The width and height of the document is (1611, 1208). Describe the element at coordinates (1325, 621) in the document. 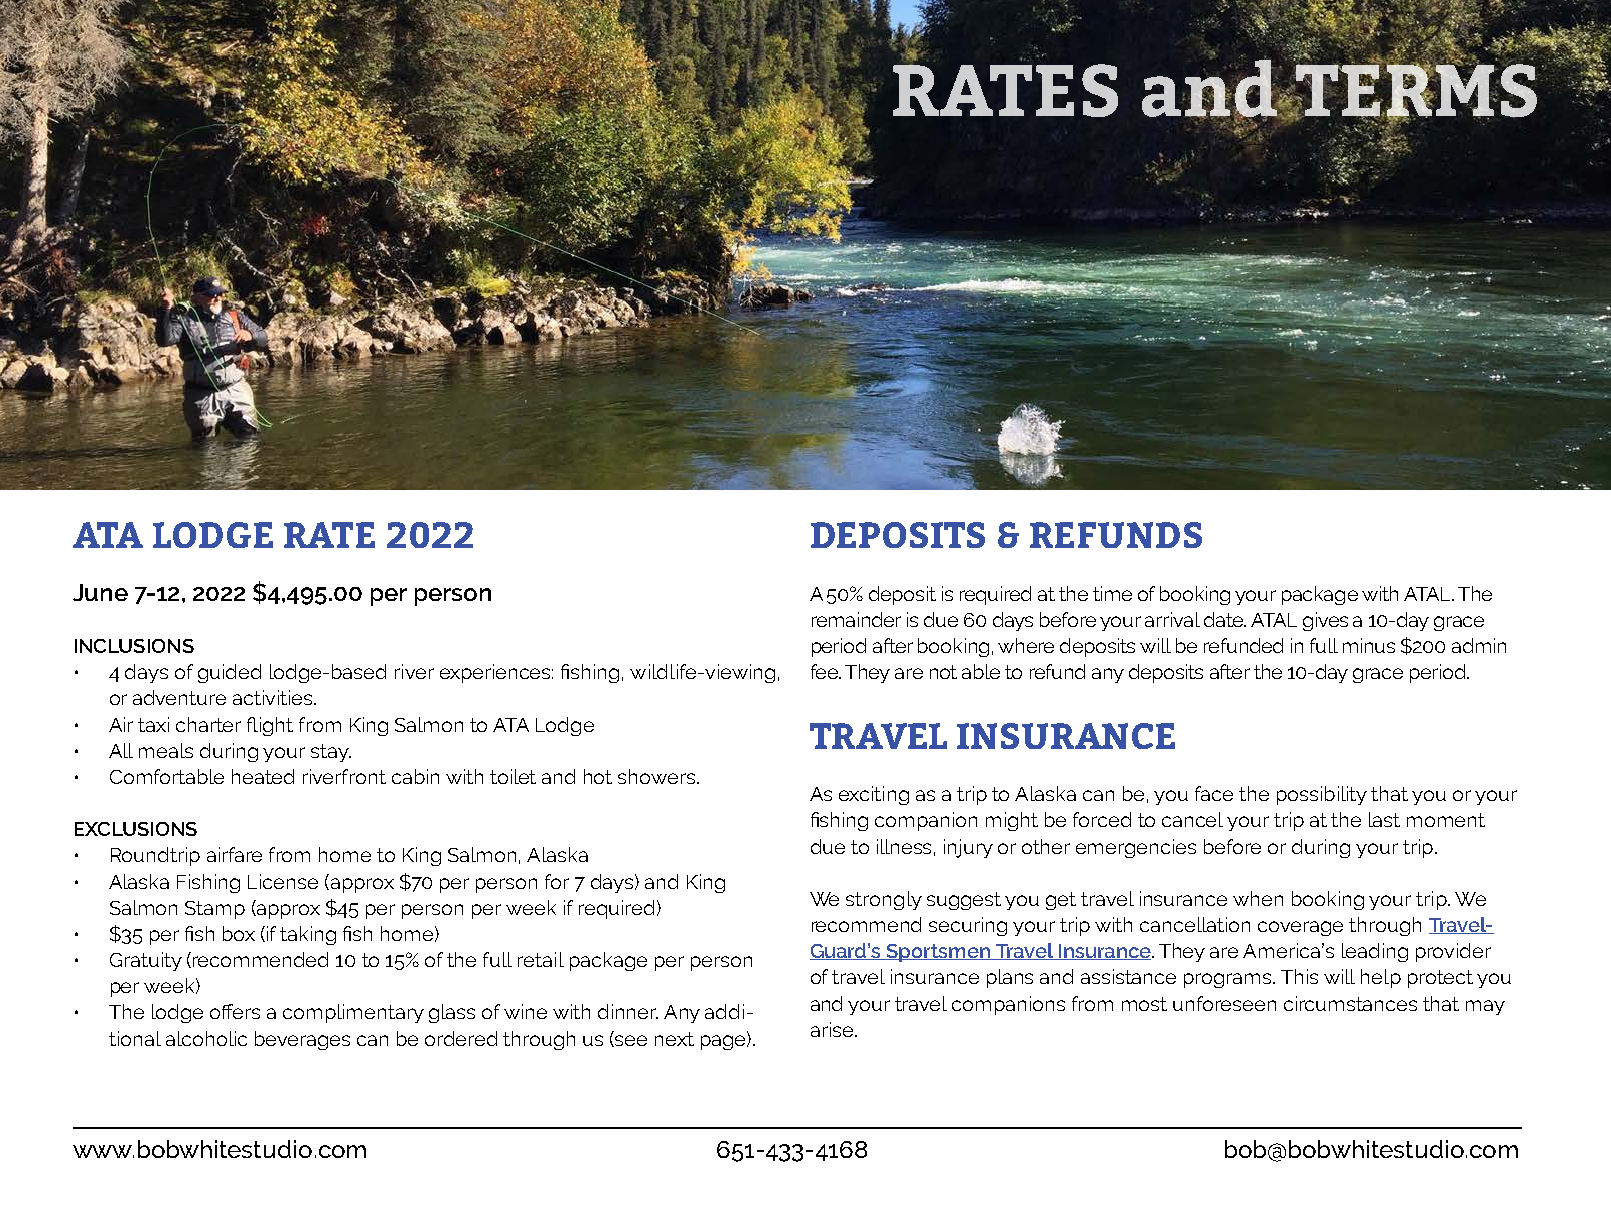

I see `gives` at that location.
